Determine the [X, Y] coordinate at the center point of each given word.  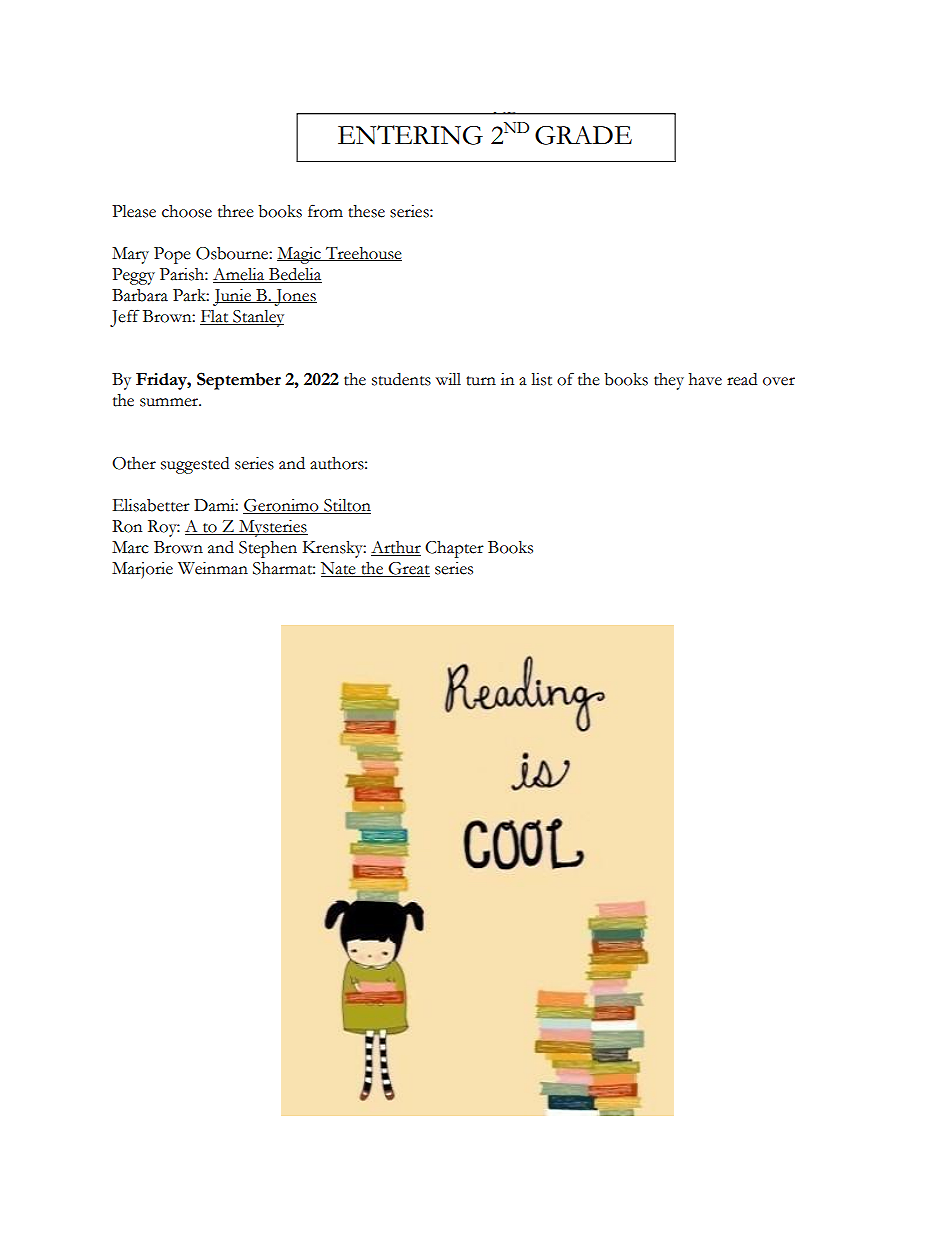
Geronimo [282, 506]
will [448, 379]
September [239, 381]
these [366, 211]
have [705, 379]
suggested [195, 465]
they [669, 381]
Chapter [454, 549]
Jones [294, 297]
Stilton [346, 506]
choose [187, 211]
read [742, 379]
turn [481, 381]
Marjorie [142, 570]
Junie [233, 297]
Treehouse [363, 254]
